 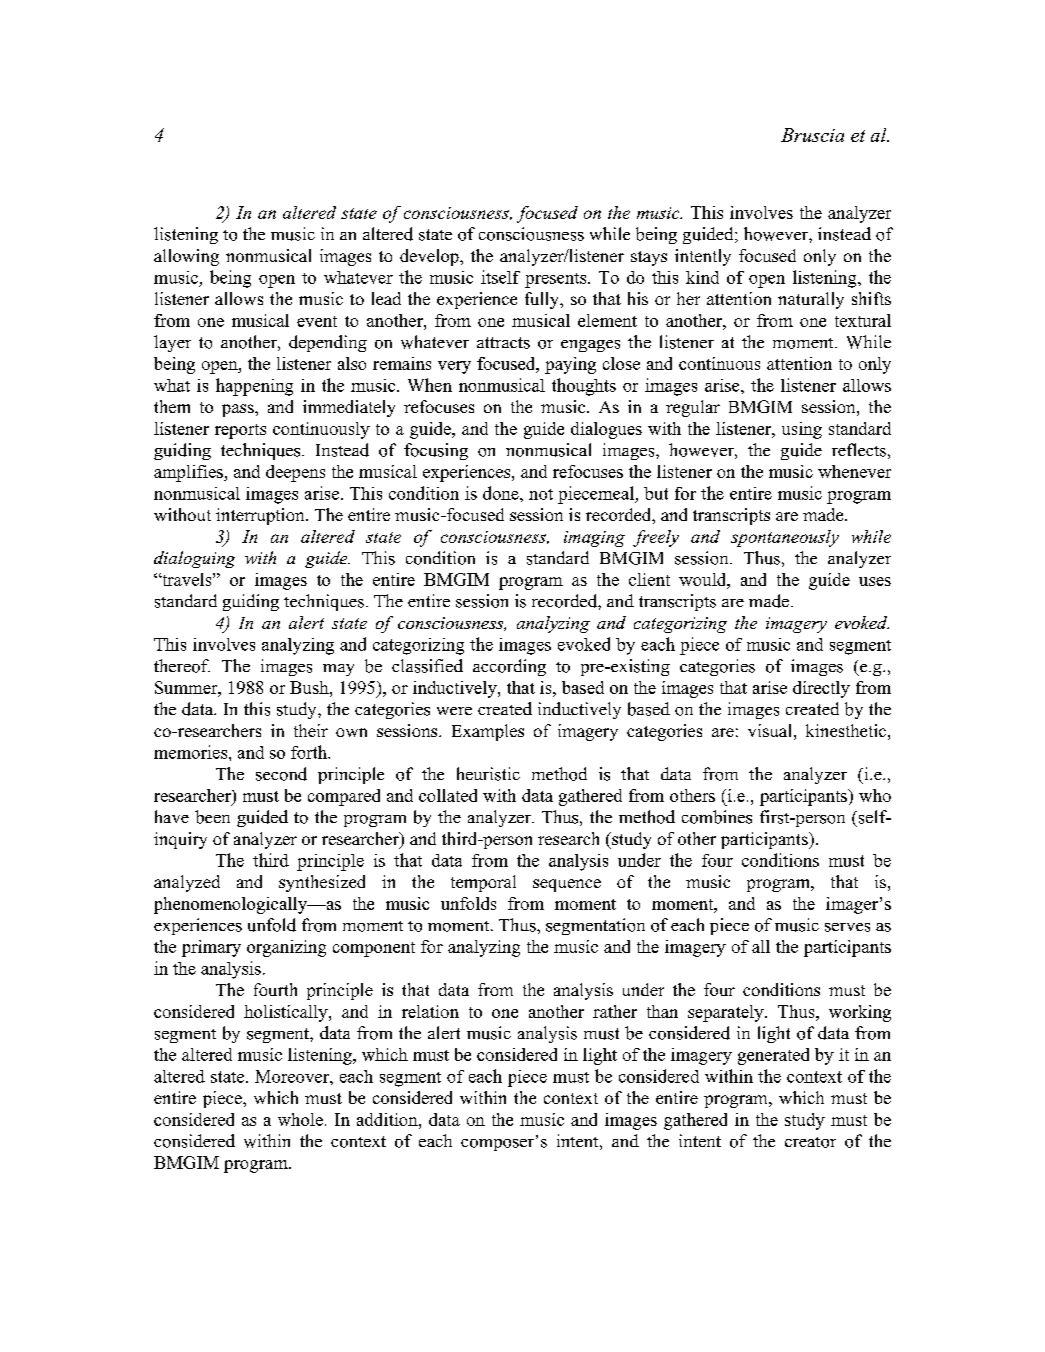 What do you see at coordinates (543, 300) in the document?
I see `fully` at bounding box center [543, 300].
